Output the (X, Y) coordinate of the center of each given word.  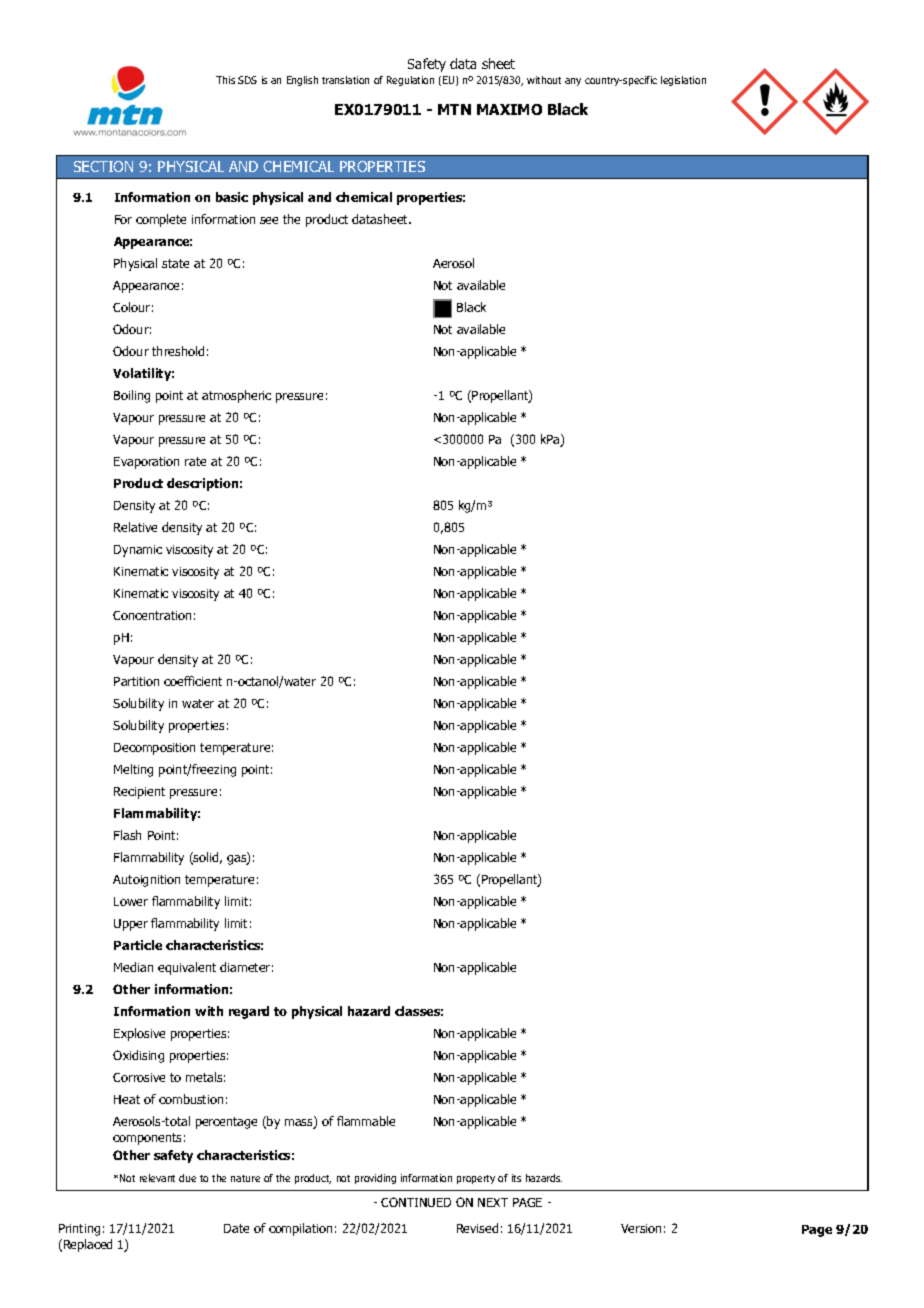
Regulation (410, 81)
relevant (157, 1178)
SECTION (103, 166)
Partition (136, 681)
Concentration (152, 615)
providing (375, 1179)
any (573, 82)
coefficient (193, 681)
